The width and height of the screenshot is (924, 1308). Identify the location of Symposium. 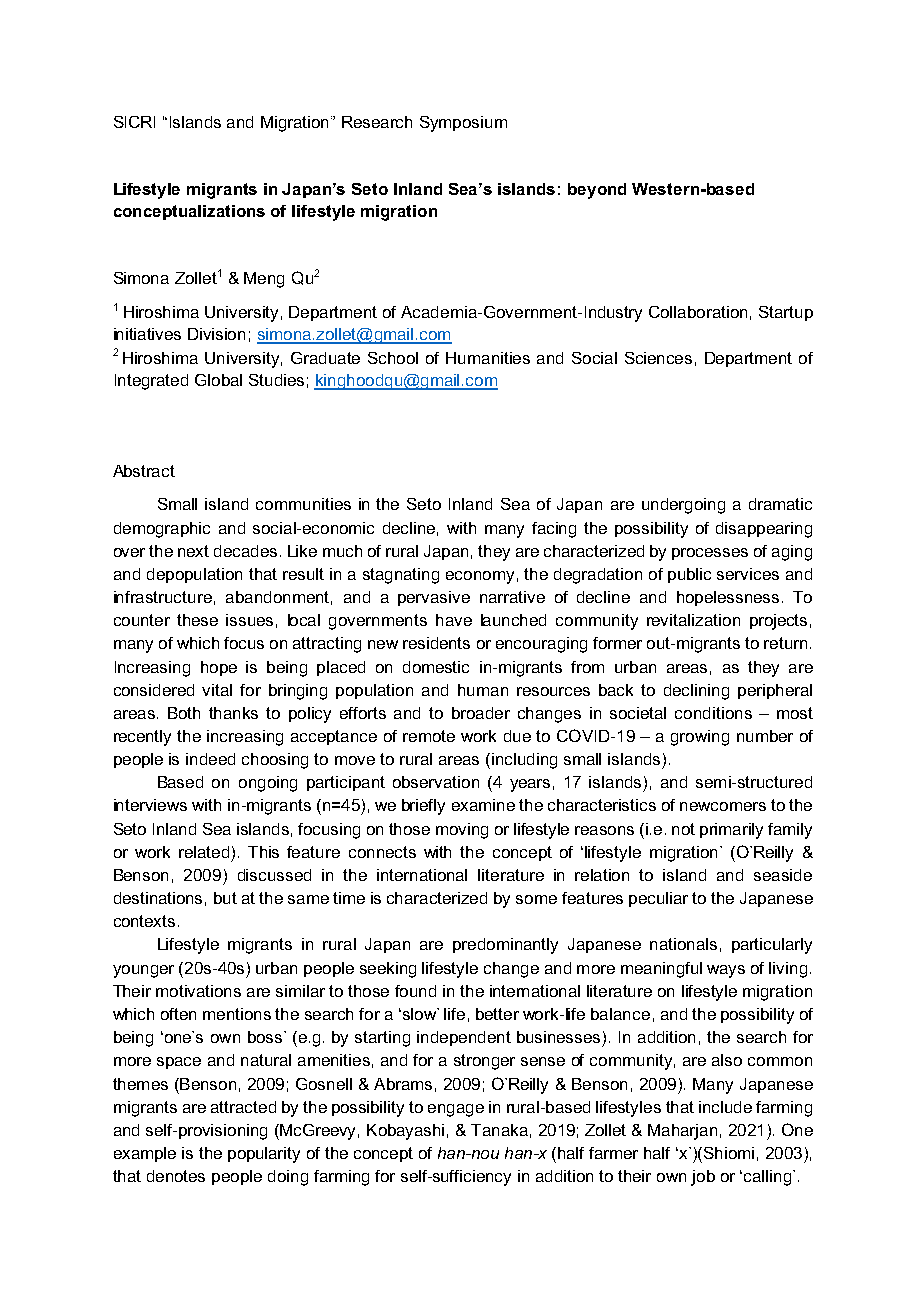
(463, 124).
